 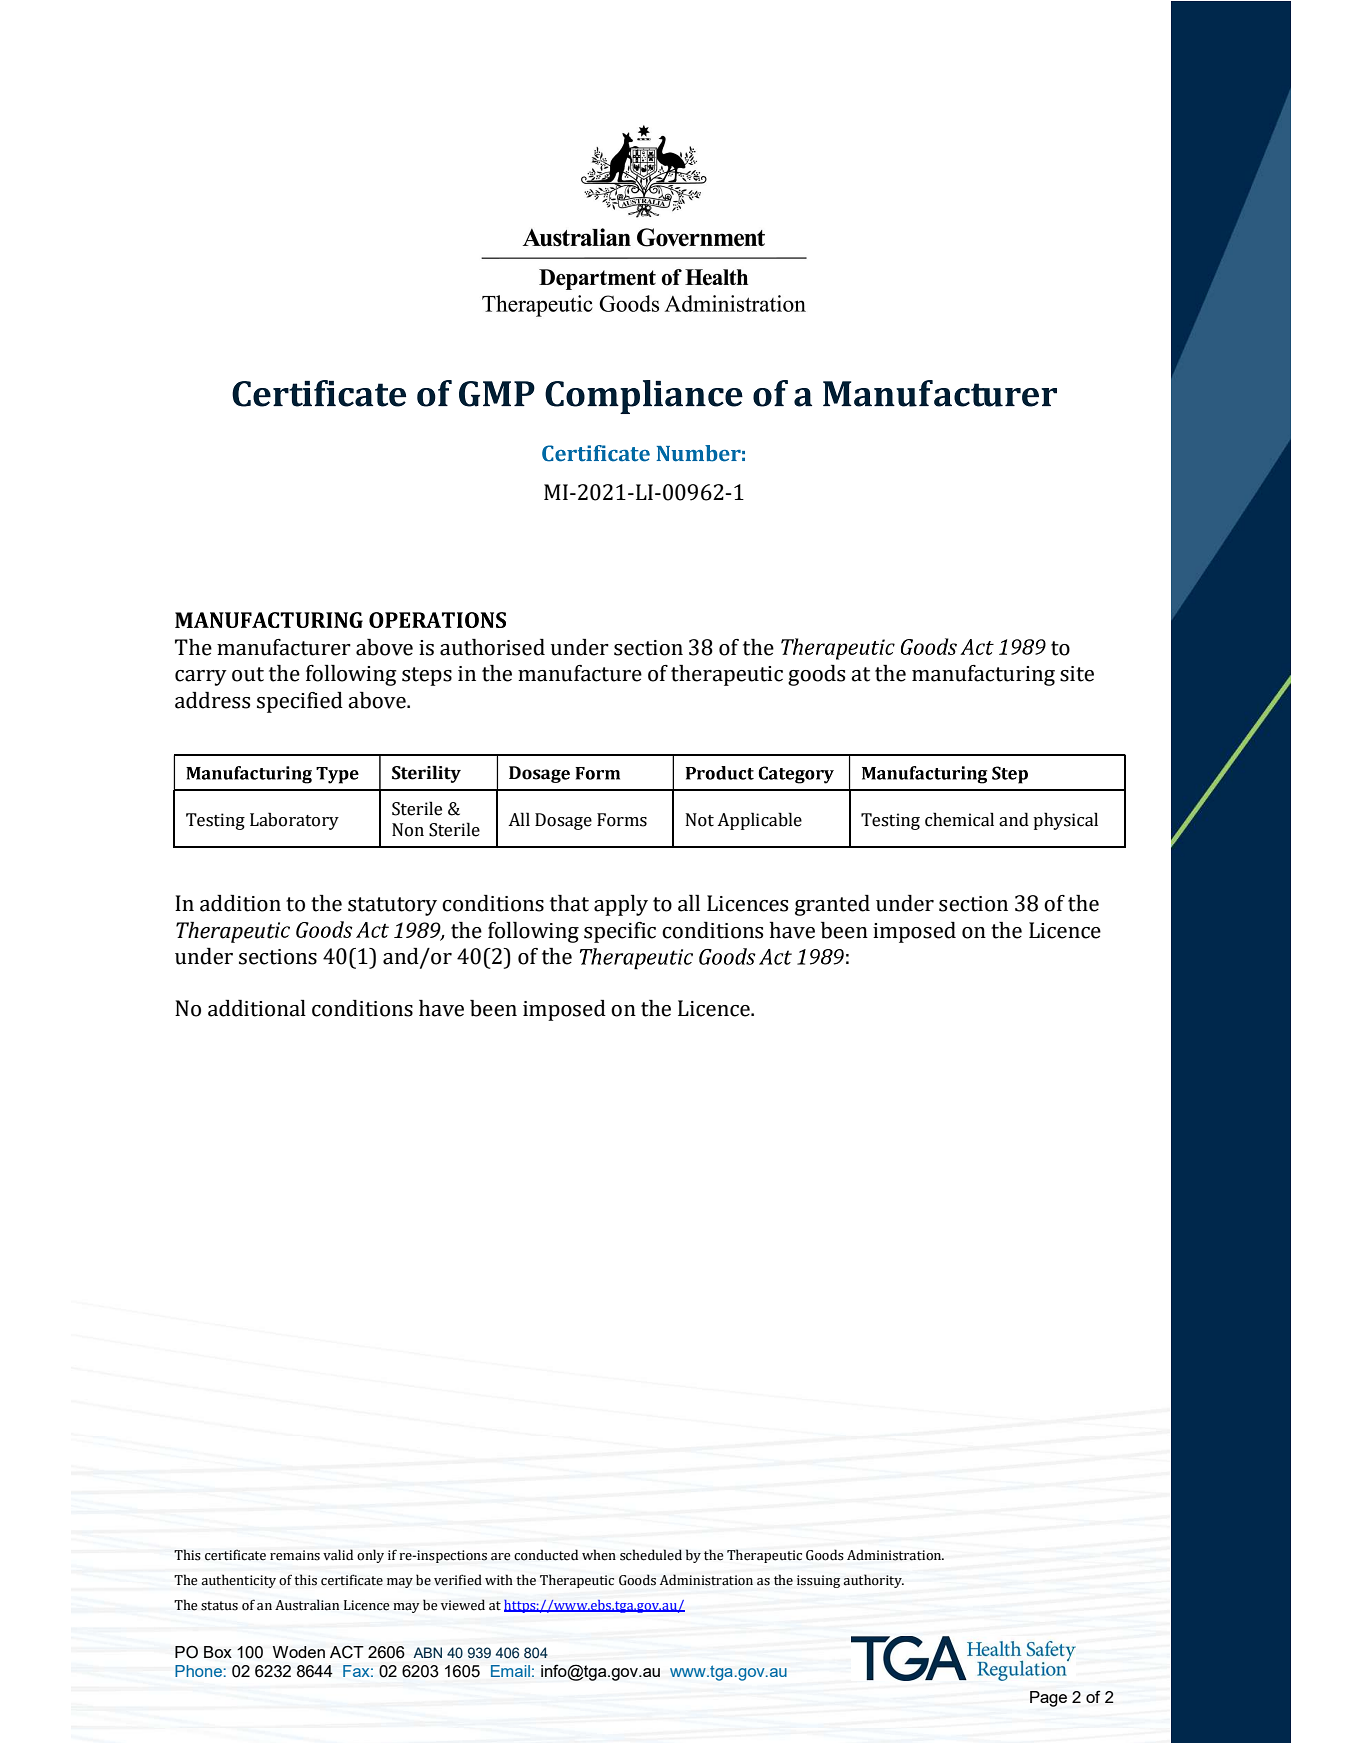 What do you see at coordinates (392, 906) in the screenshot?
I see `statutory` at bounding box center [392, 906].
